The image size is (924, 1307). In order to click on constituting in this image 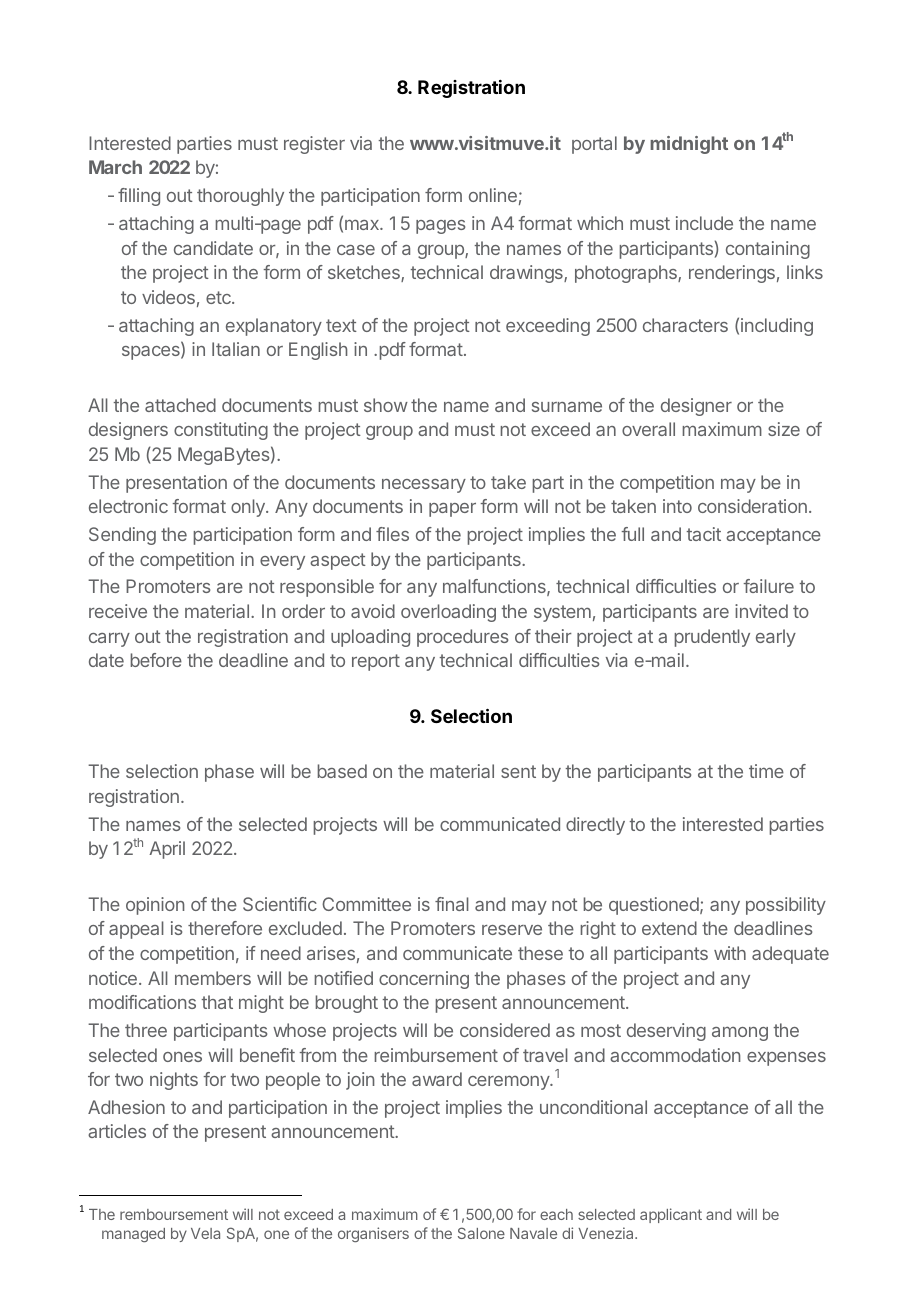, I will do `click(221, 431)`.
